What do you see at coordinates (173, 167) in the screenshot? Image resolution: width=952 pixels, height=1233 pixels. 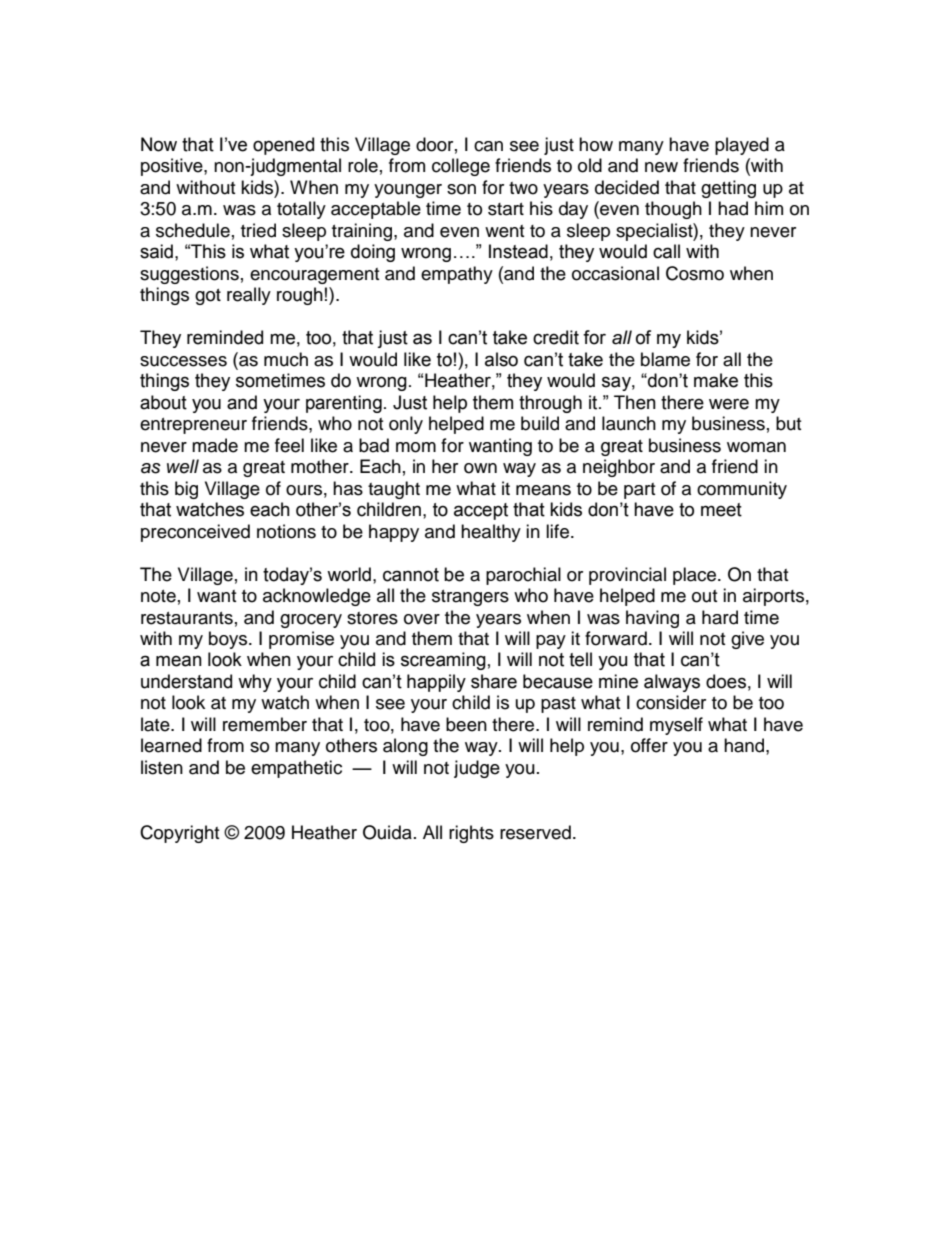 I see `positive` at bounding box center [173, 167].
